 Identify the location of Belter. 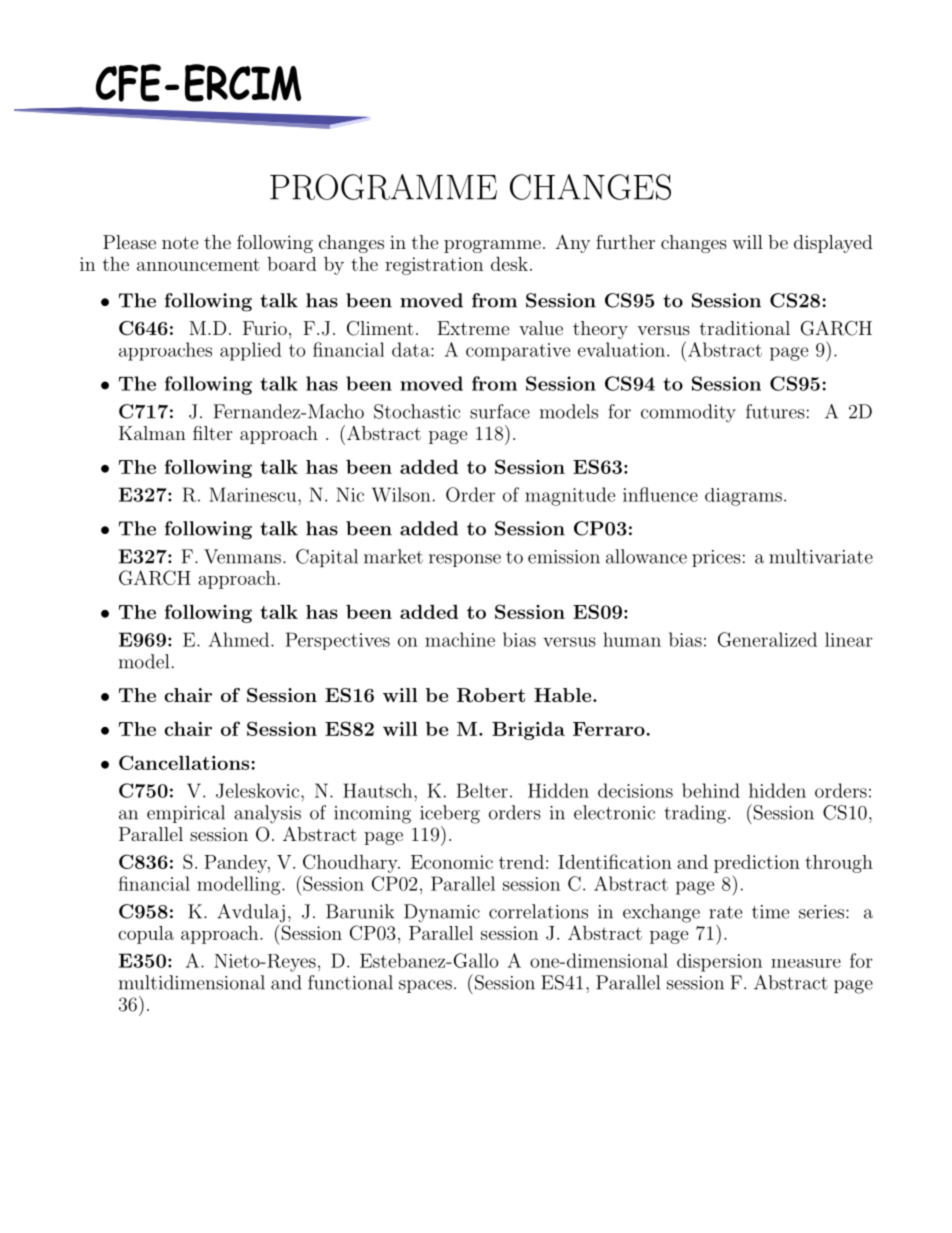
(482, 790).
